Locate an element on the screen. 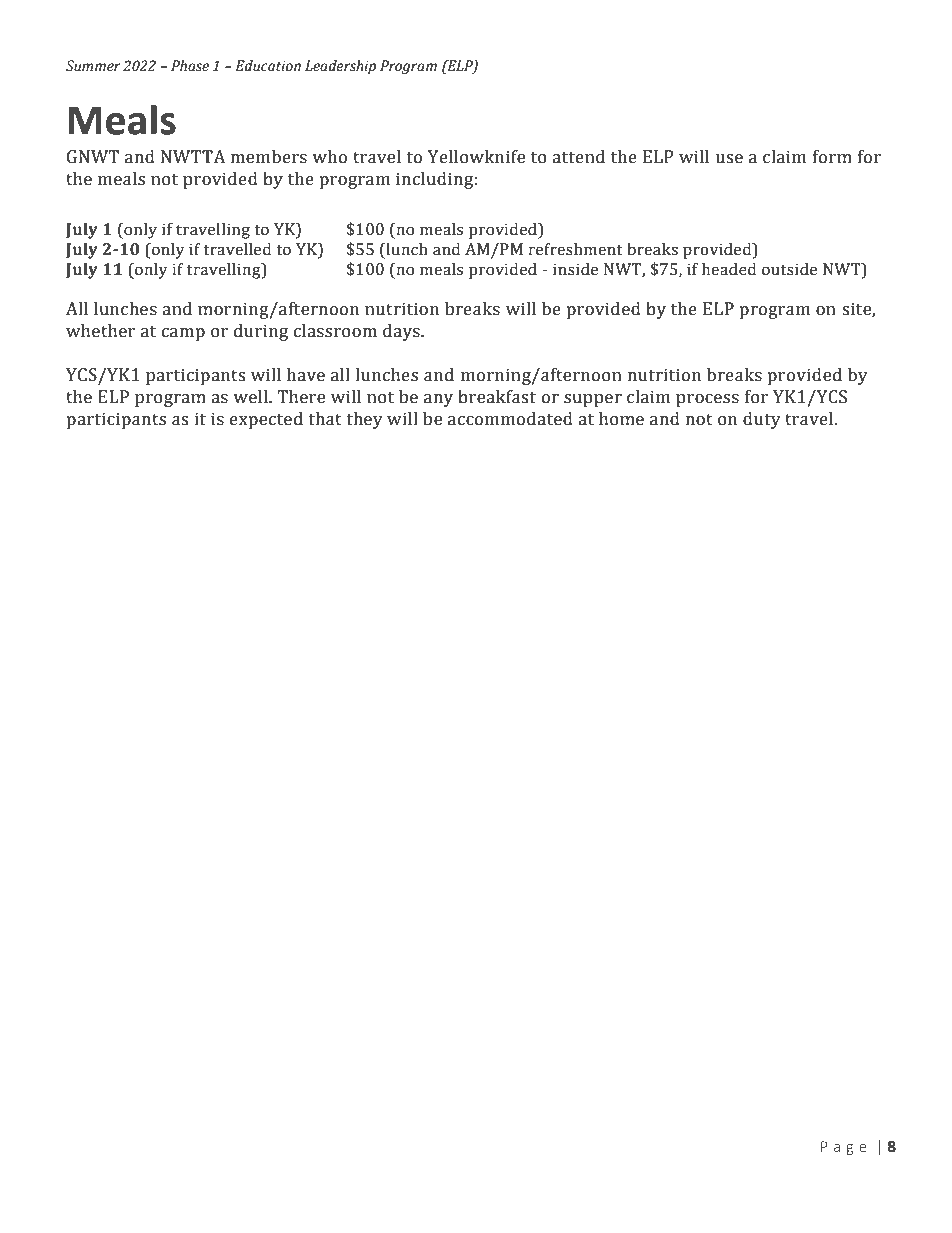 The width and height of the screenshot is (952, 1233). Leadership is located at coordinates (340, 67).
